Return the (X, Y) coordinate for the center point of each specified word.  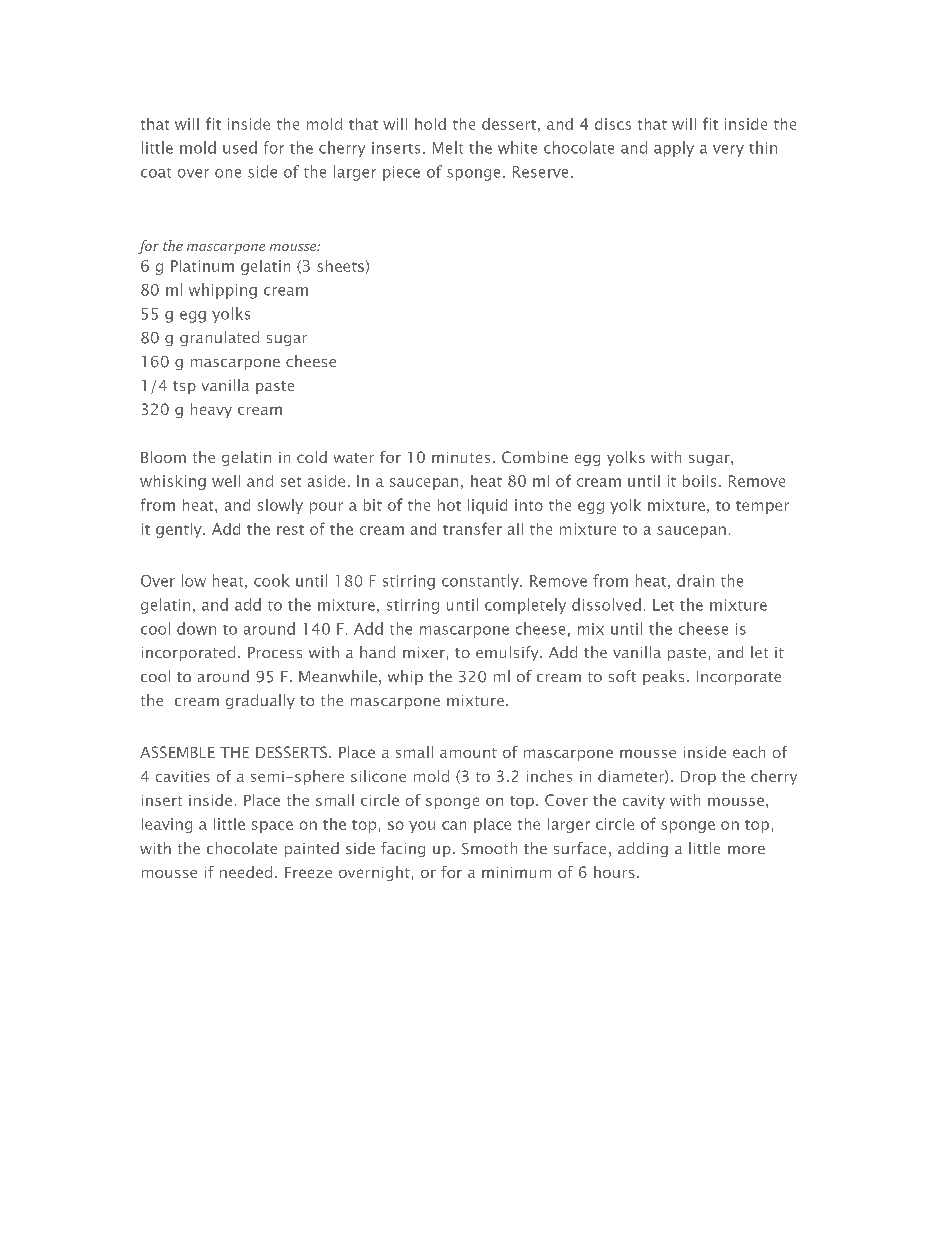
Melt (448, 147)
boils (699, 481)
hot (449, 505)
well (226, 481)
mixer (424, 652)
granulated (219, 338)
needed (246, 872)
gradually (260, 701)
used (240, 147)
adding (643, 849)
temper (762, 507)
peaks (663, 677)
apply (674, 149)
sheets (340, 266)
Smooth (489, 848)
